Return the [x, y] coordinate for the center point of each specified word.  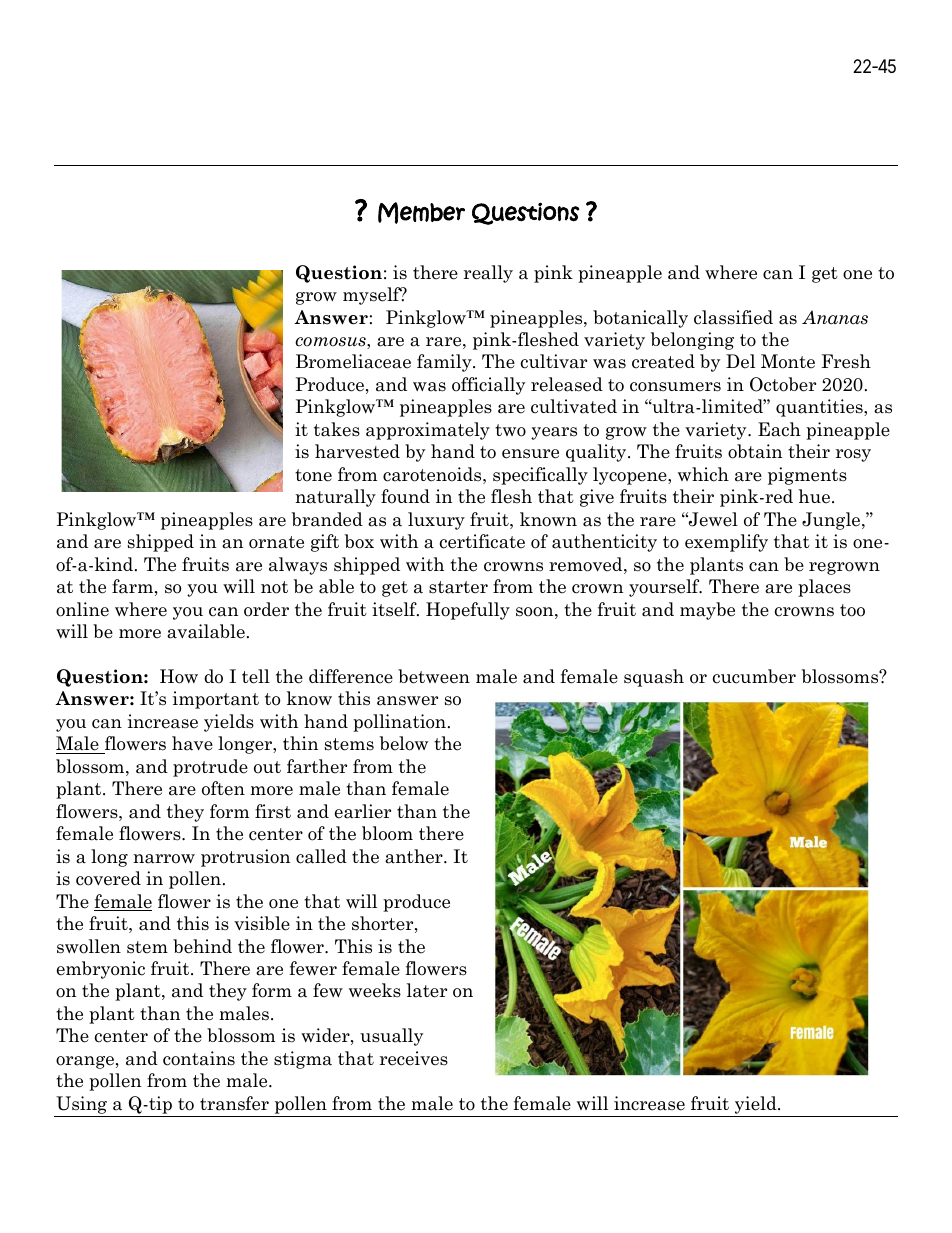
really [488, 274]
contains [199, 1058]
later [427, 990]
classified [733, 317]
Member [421, 213]
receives [414, 1058]
